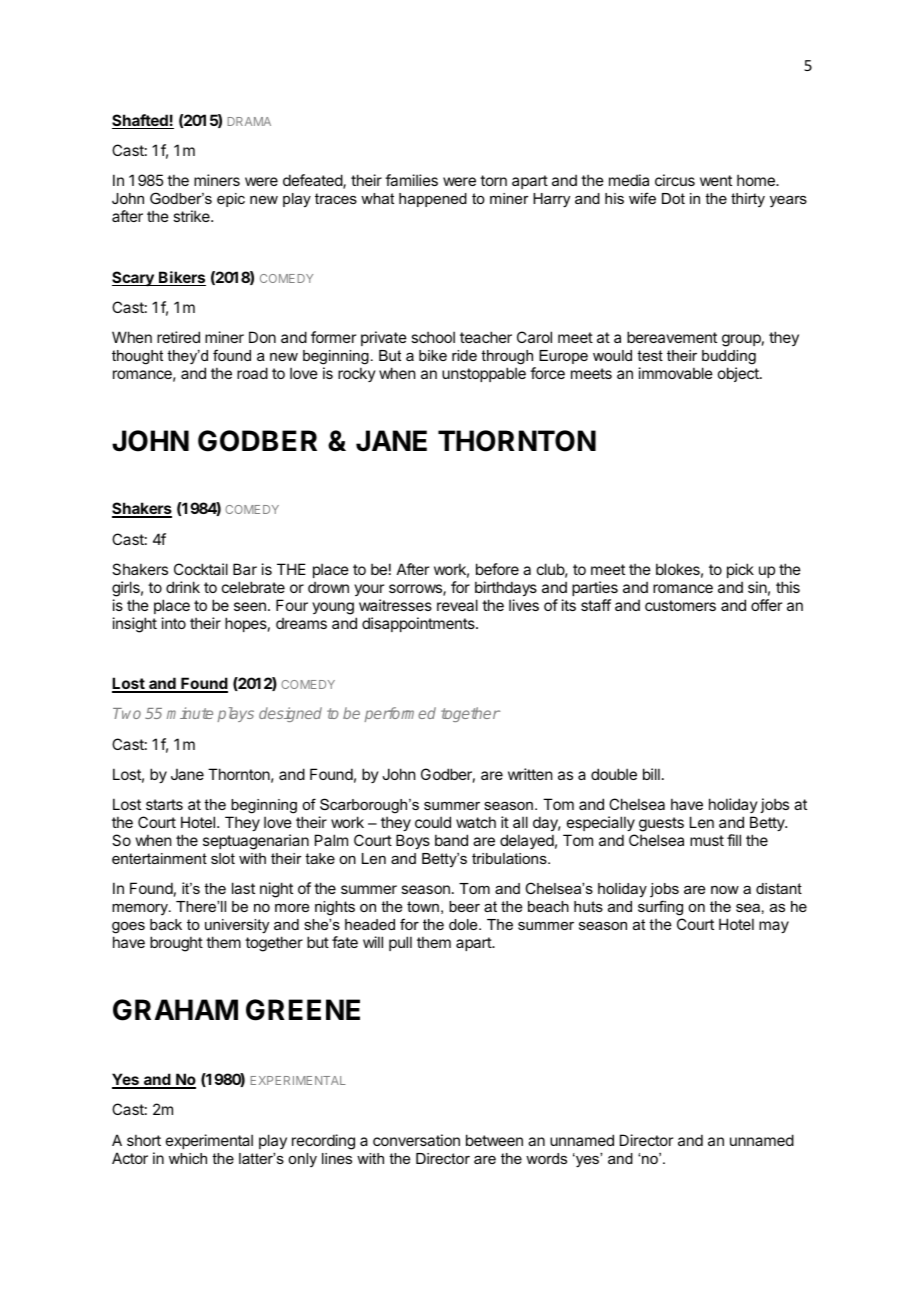 This screenshot has height=1308, width=924. Describe the element at coordinates (740, 570) in the screenshot. I see `pick` at that location.
